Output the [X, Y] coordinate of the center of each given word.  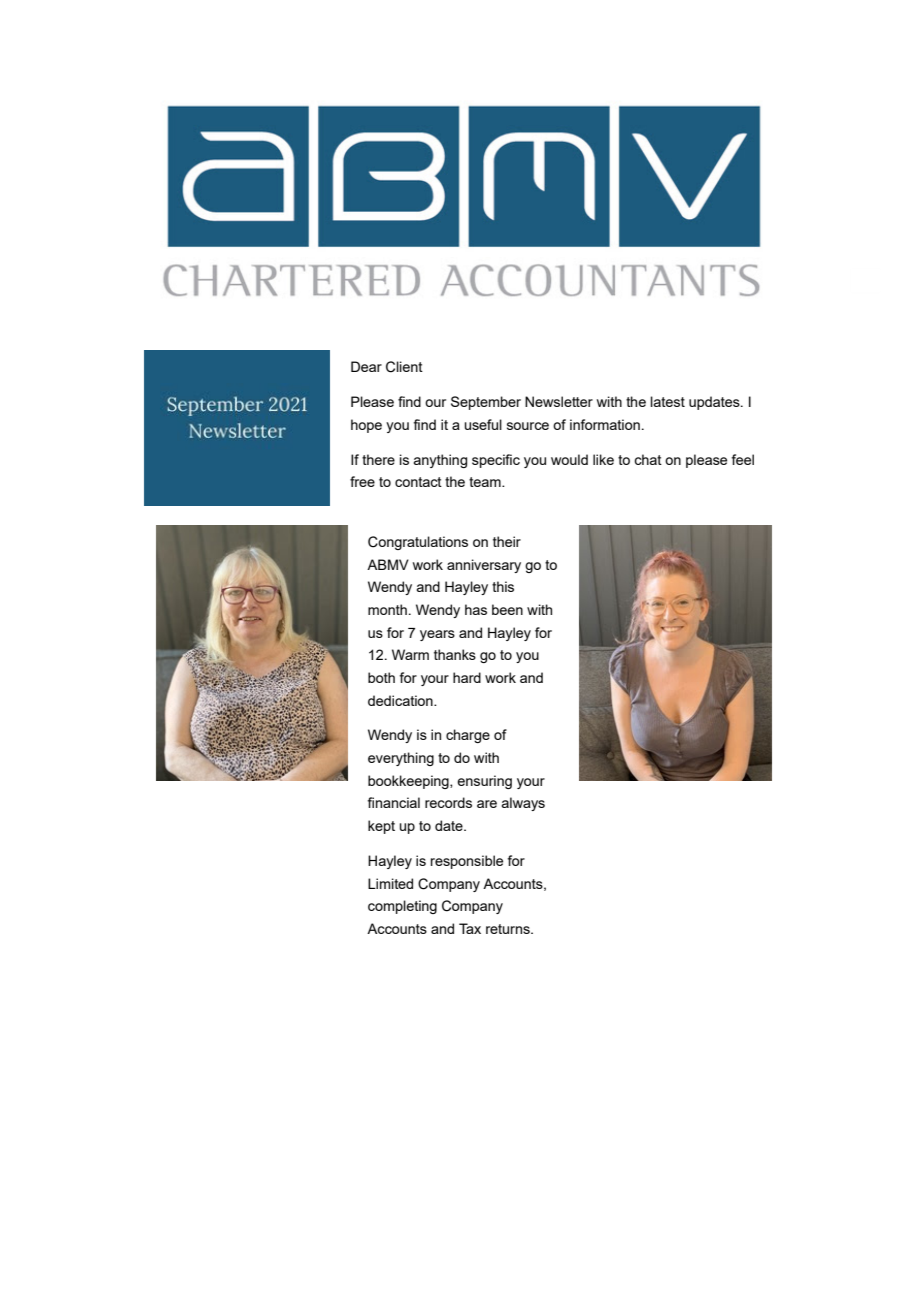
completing [402, 907]
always [523, 804]
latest [667, 401]
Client [404, 367]
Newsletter [559, 401]
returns [509, 929]
